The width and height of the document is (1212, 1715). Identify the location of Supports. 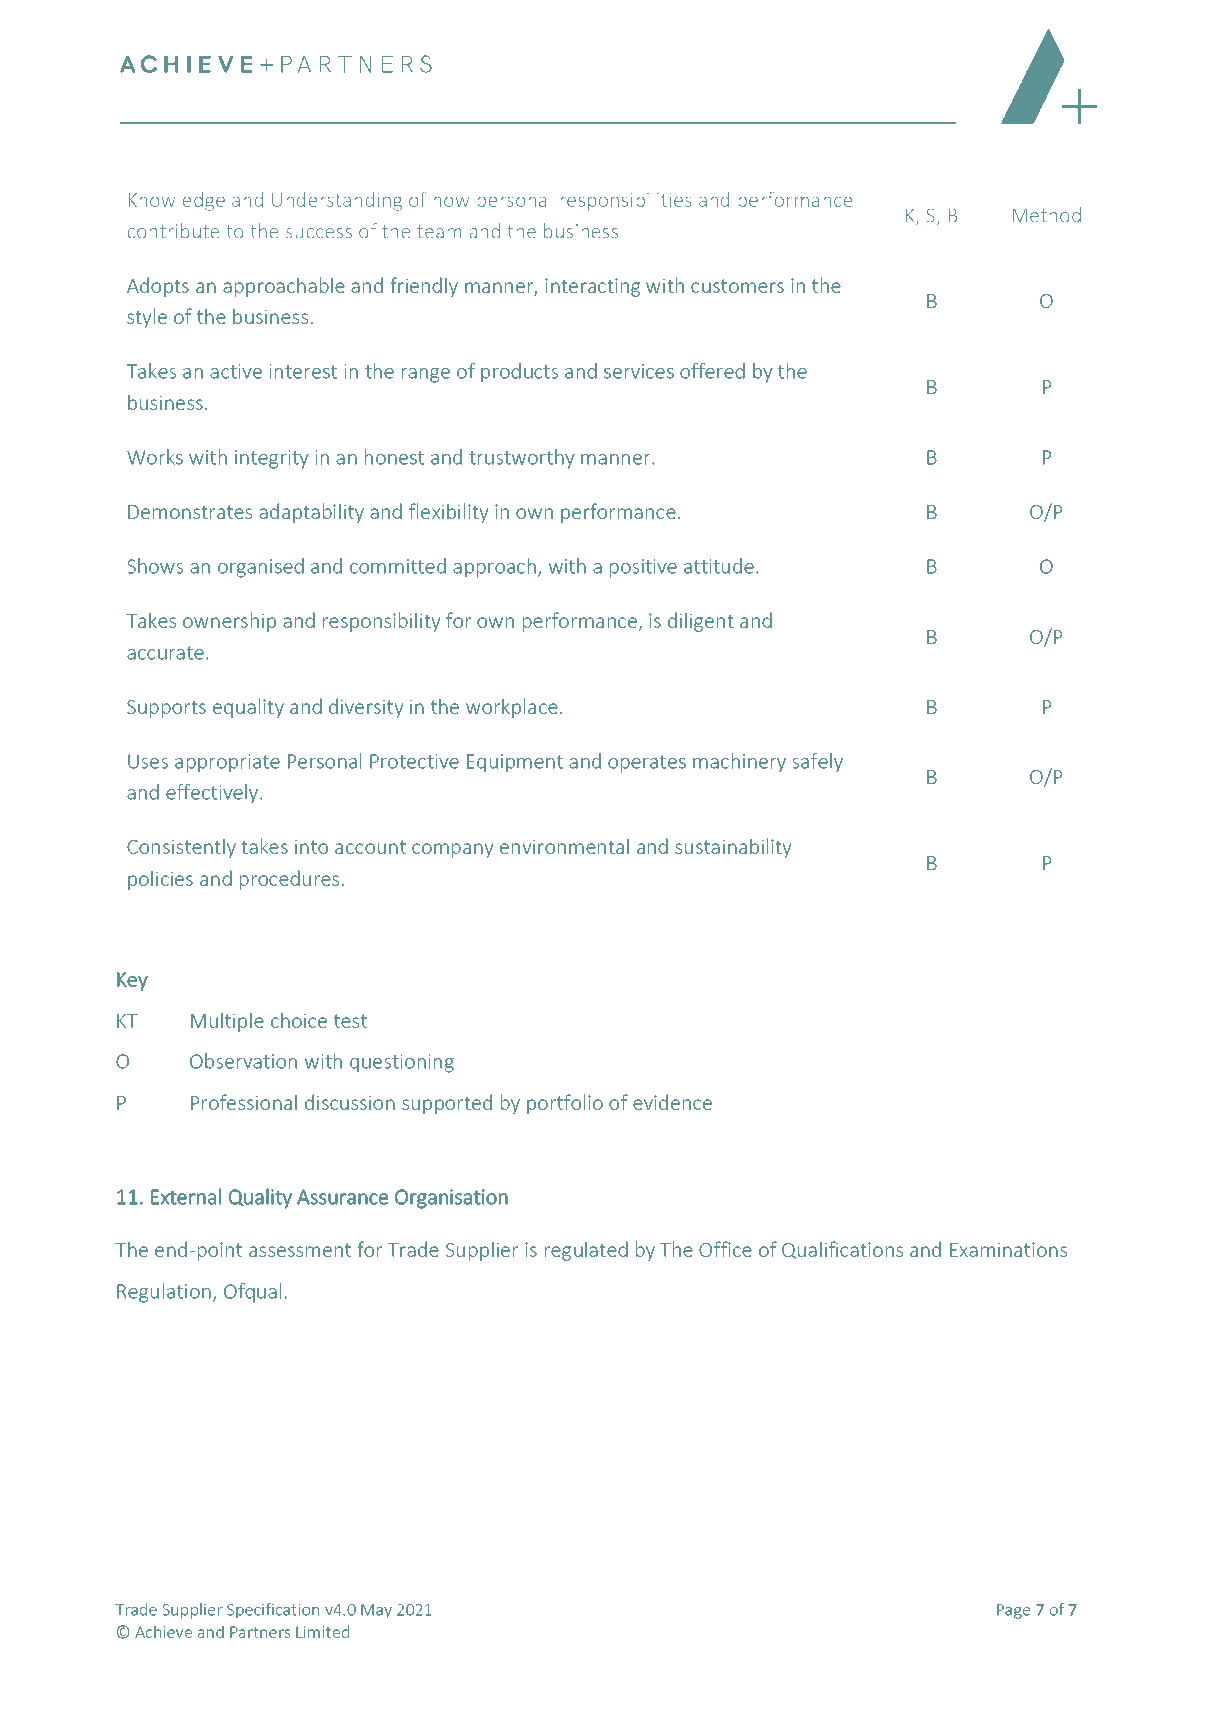
(166, 709).
